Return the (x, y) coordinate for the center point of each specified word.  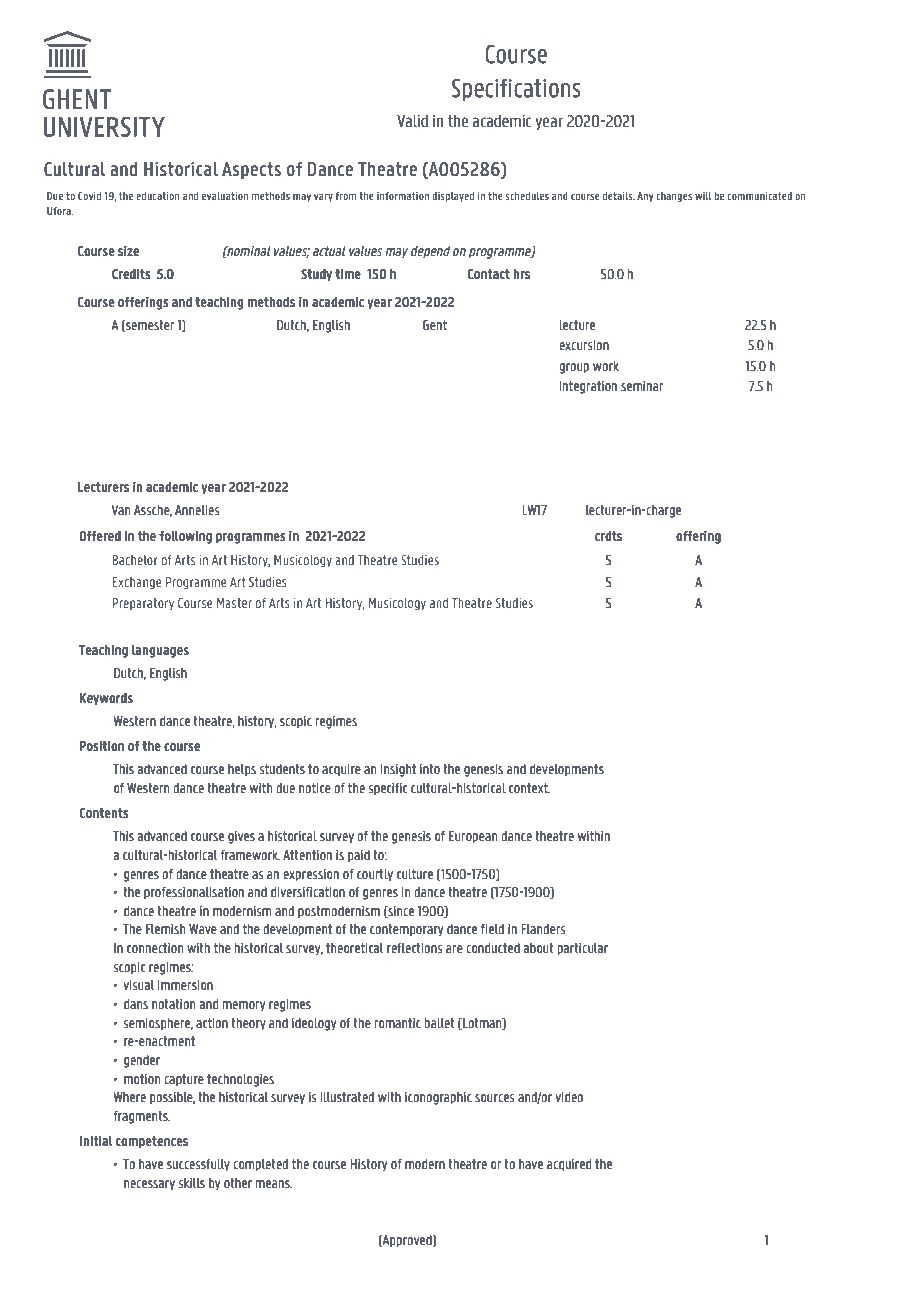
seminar (642, 386)
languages (160, 651)
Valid (412, 121)
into (430, 769)
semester (149, 326)
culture (415, 874)
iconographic (438, 1098)
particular (583, 949)
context (529, 788)
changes (674, 197)
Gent (435, 325)
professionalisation (194, 893)
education (158, 196)
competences (152, 1142)
